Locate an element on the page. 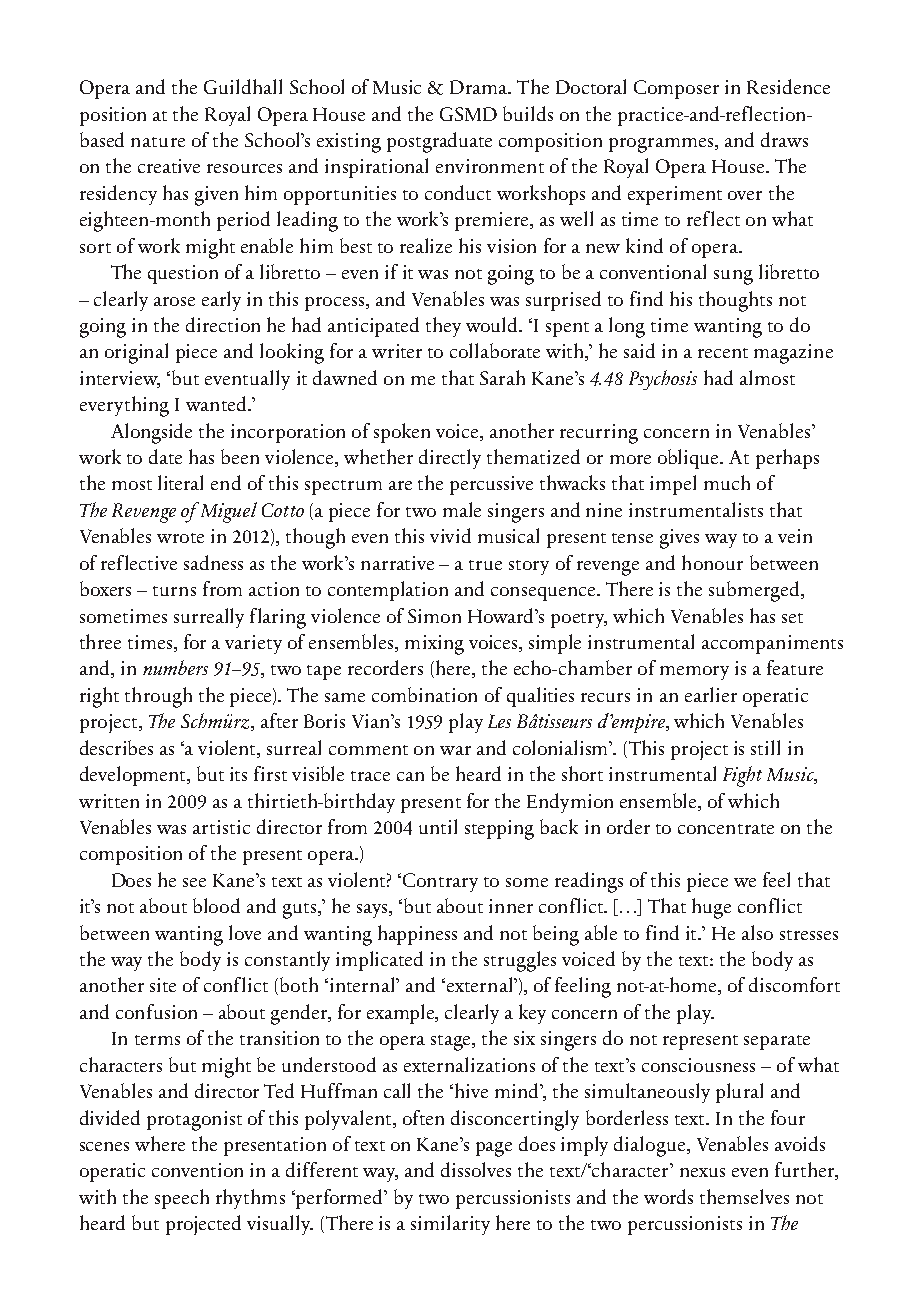  directly is located at coordinates (450, 459).
